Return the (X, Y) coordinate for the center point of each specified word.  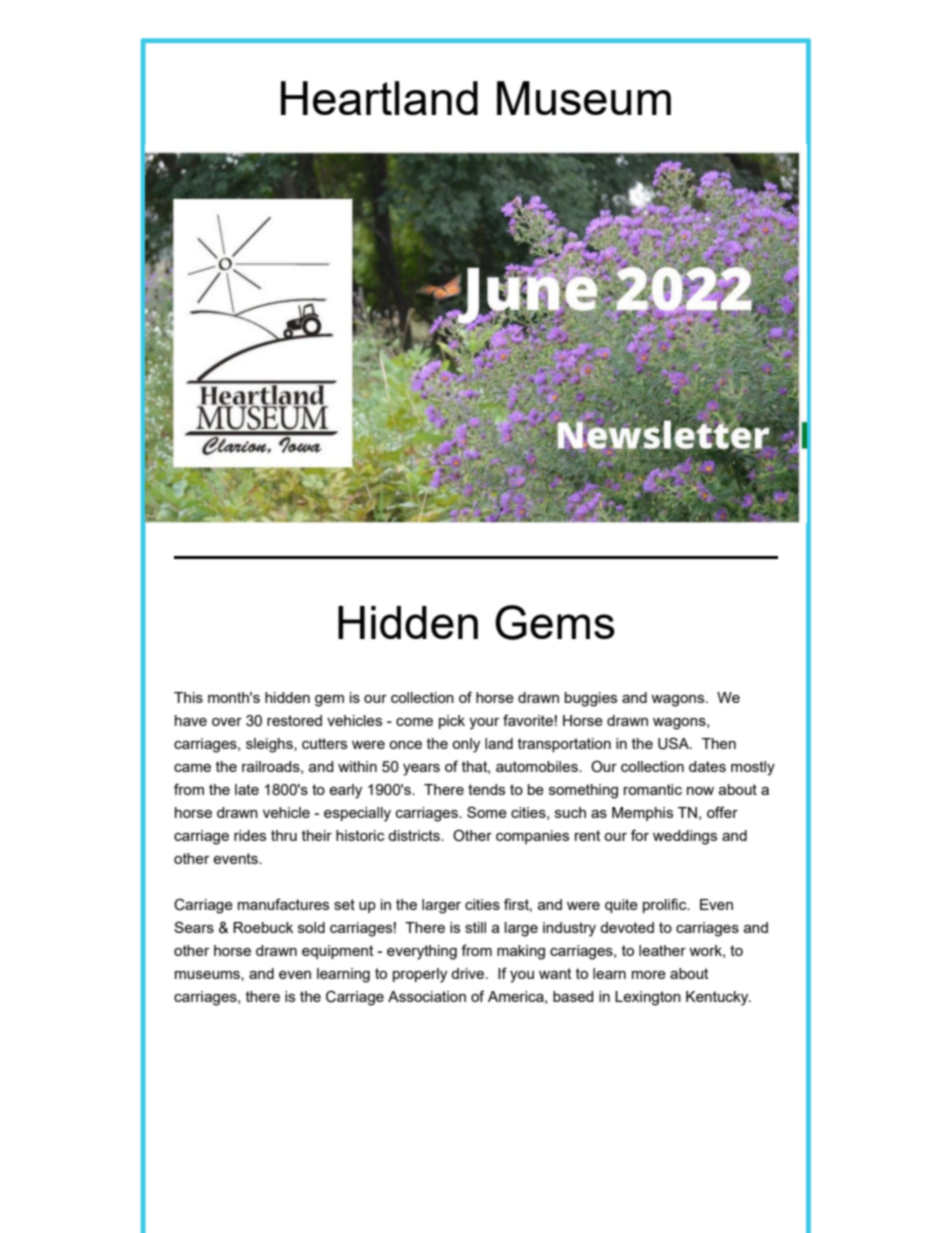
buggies (591, 699)
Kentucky (718, 998)
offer (722, 812)
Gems (555, 622)
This (188, 697)
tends (486, 789)
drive (469, 973)
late (247, 789)
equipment (337, 952)
